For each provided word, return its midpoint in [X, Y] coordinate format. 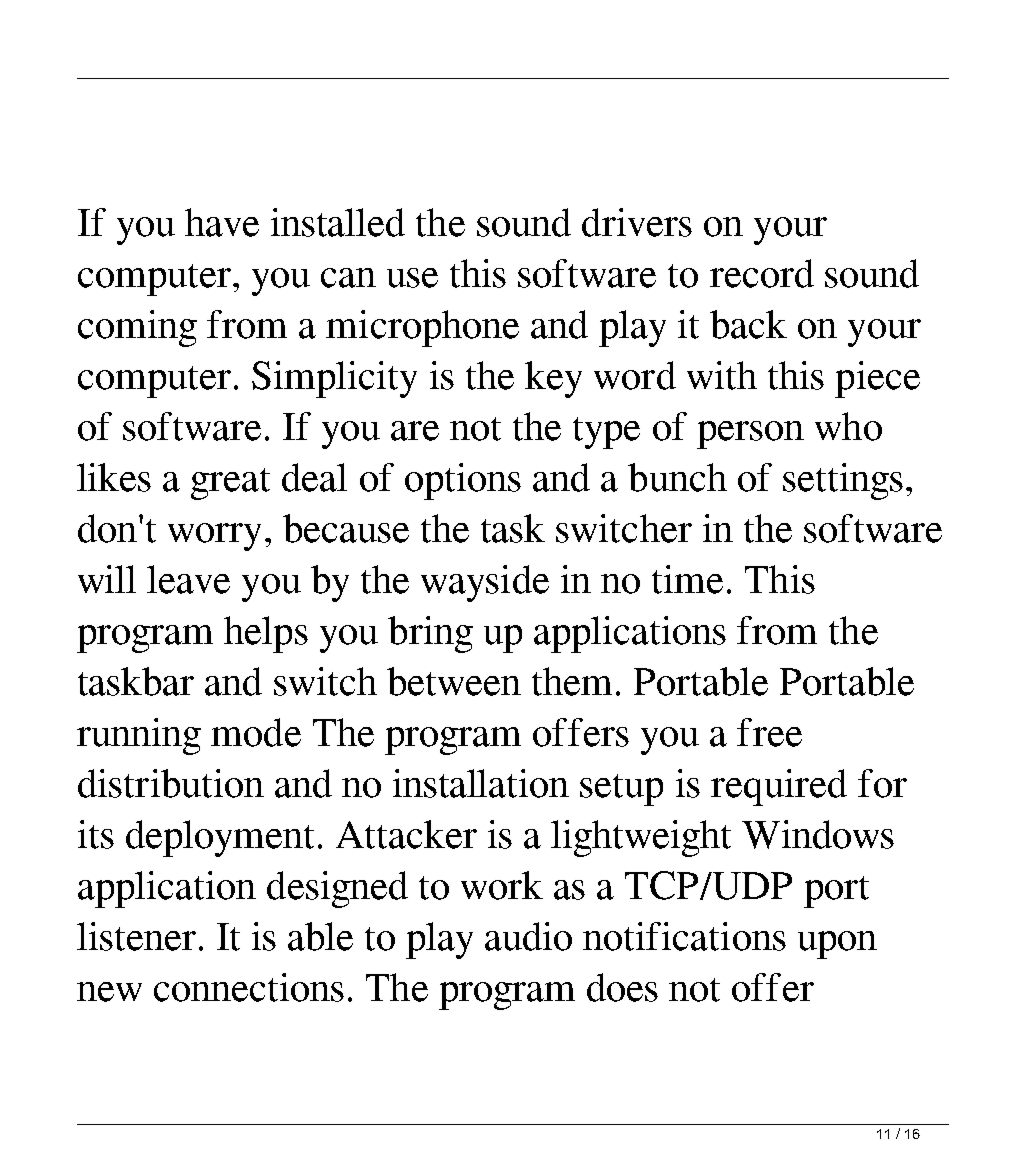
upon [837, 945]
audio [528, 936]
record [762, 273]
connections [249, 987]
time [687, 579]
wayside [485, 583]
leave [188, 579]
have [222, 222]
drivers [637, 222]
